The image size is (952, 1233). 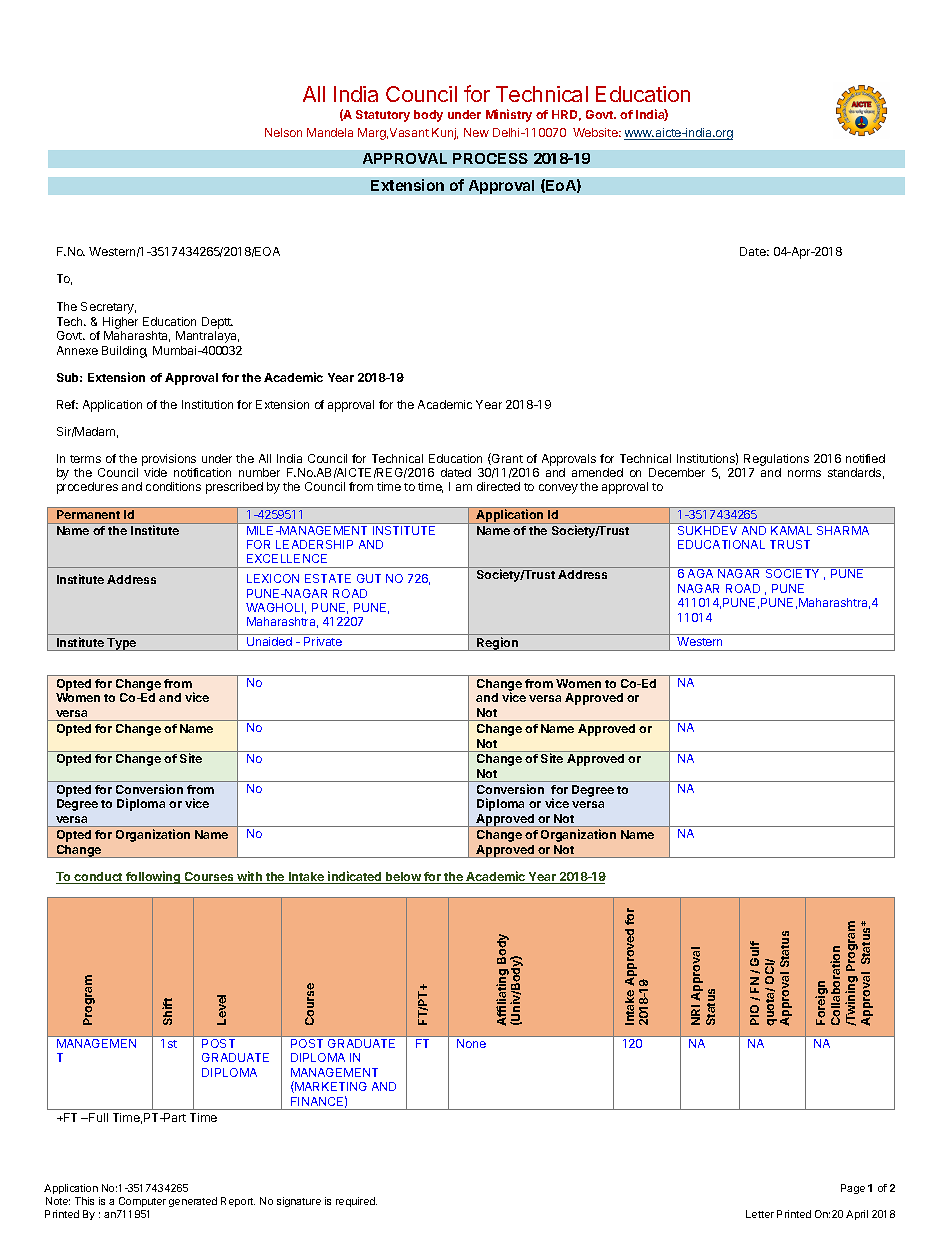 What do you see at coordinates (566, 115) in the page?
I see `HRD` at bounding box center [566, 115].
